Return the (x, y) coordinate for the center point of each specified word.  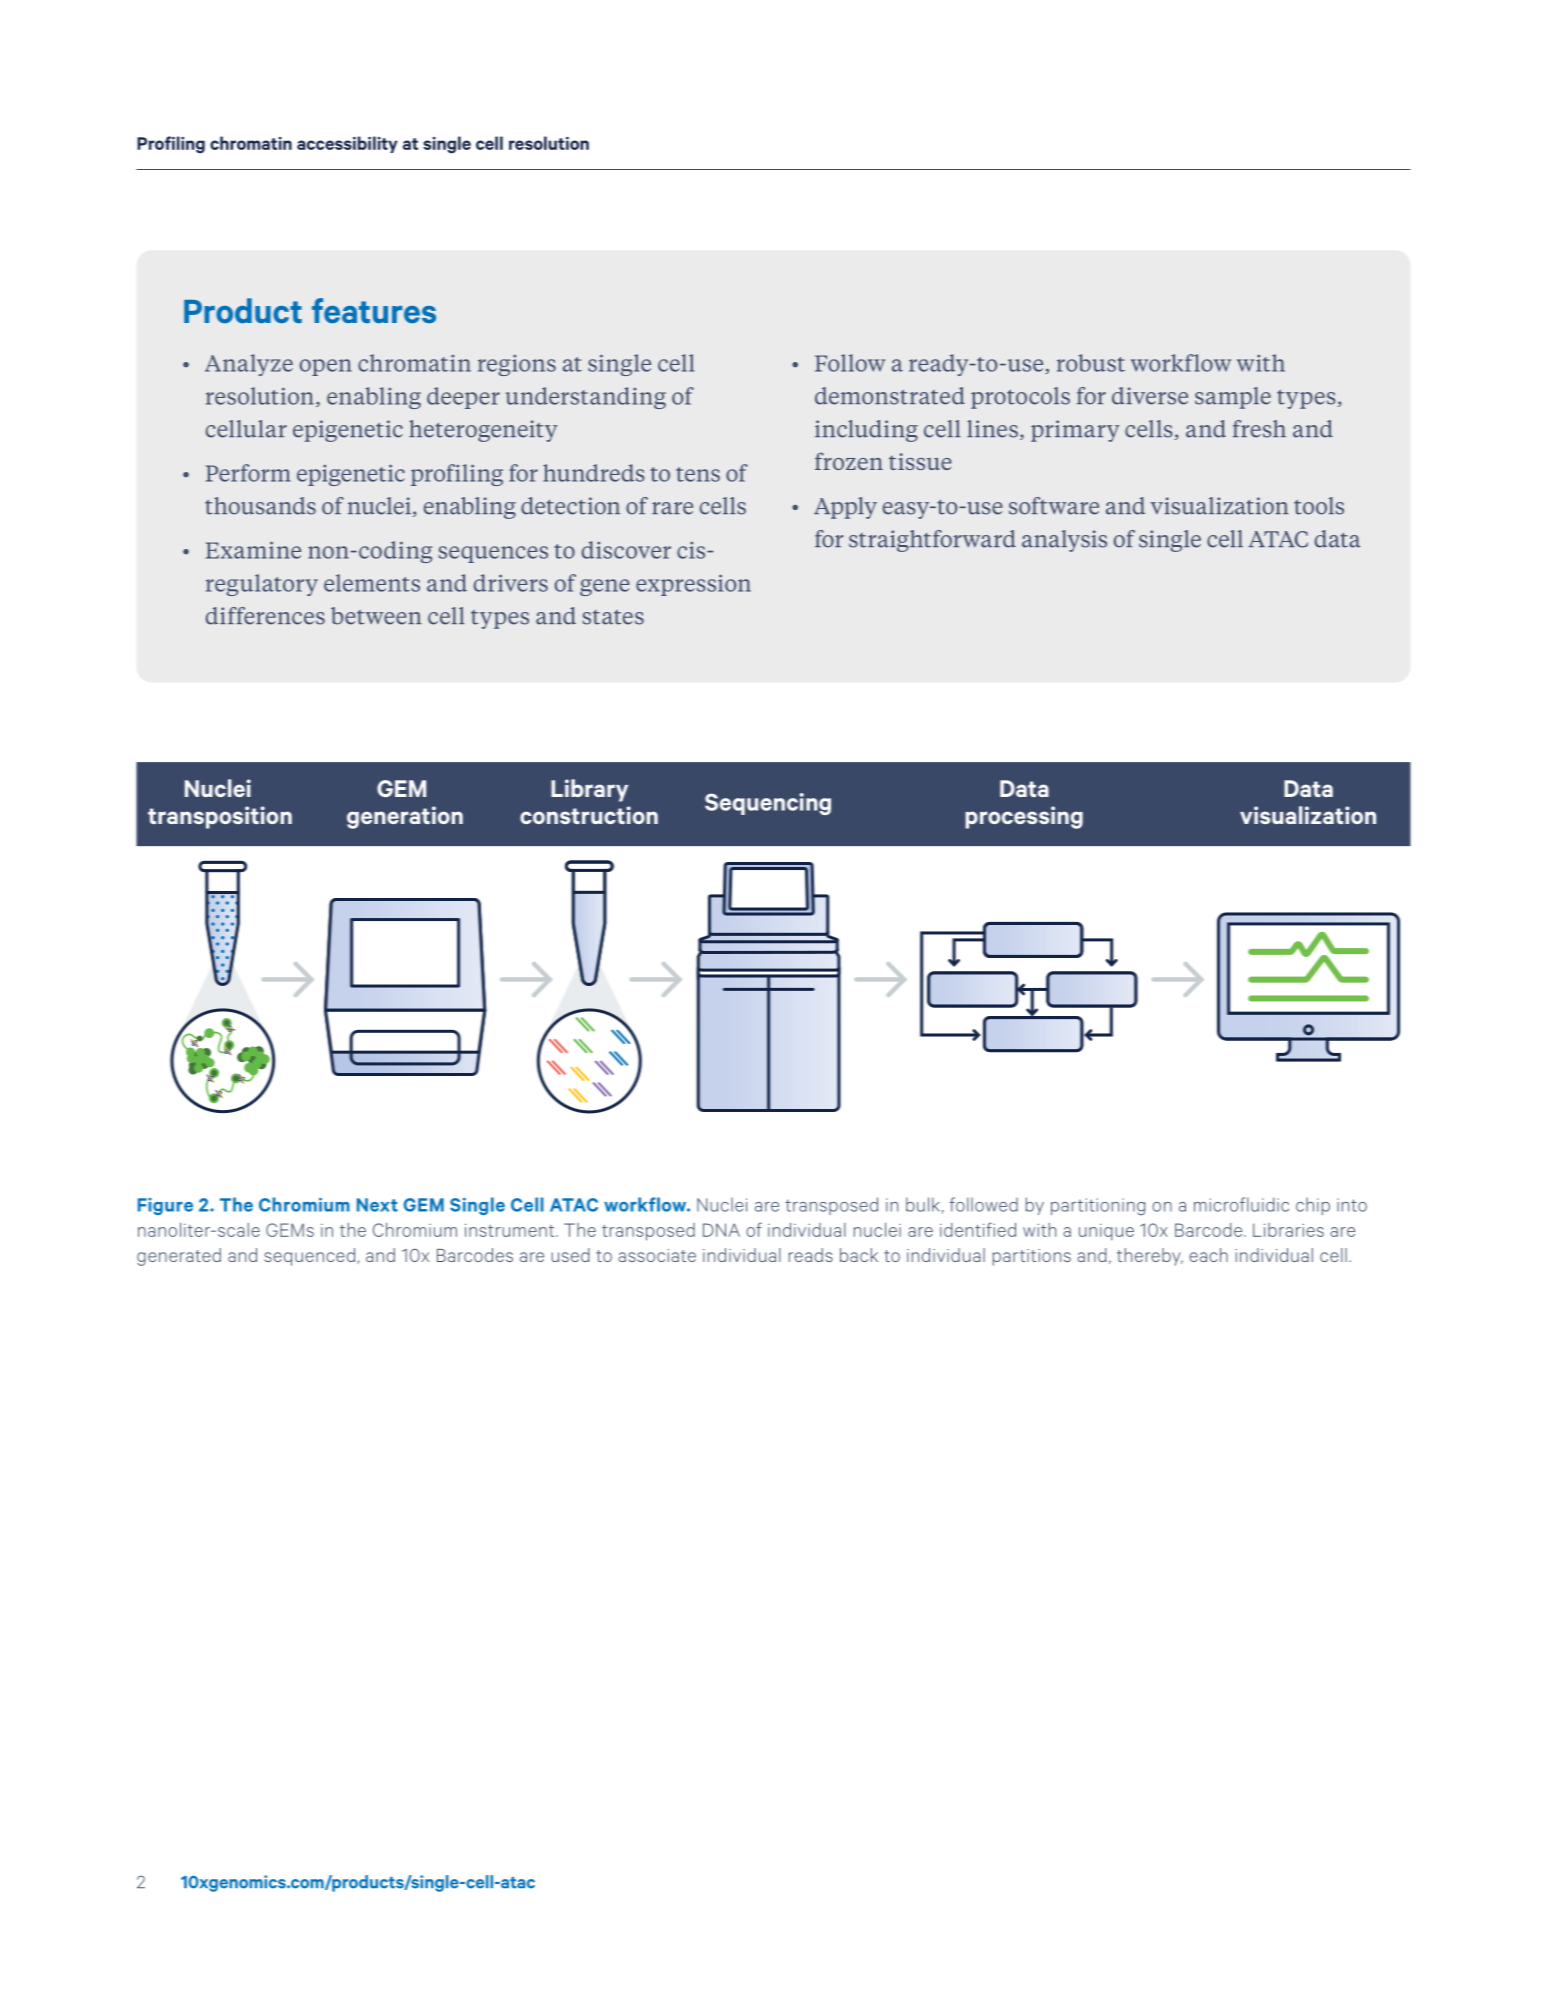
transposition (220, 817)
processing (1024, 817)
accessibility (347, 144)
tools (1319, 506)
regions (517, 365)
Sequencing (768, 804)
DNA (721, 1230)
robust (1091, 363)
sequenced (310, 1257)
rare (672, 508)
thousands (260, 506)
